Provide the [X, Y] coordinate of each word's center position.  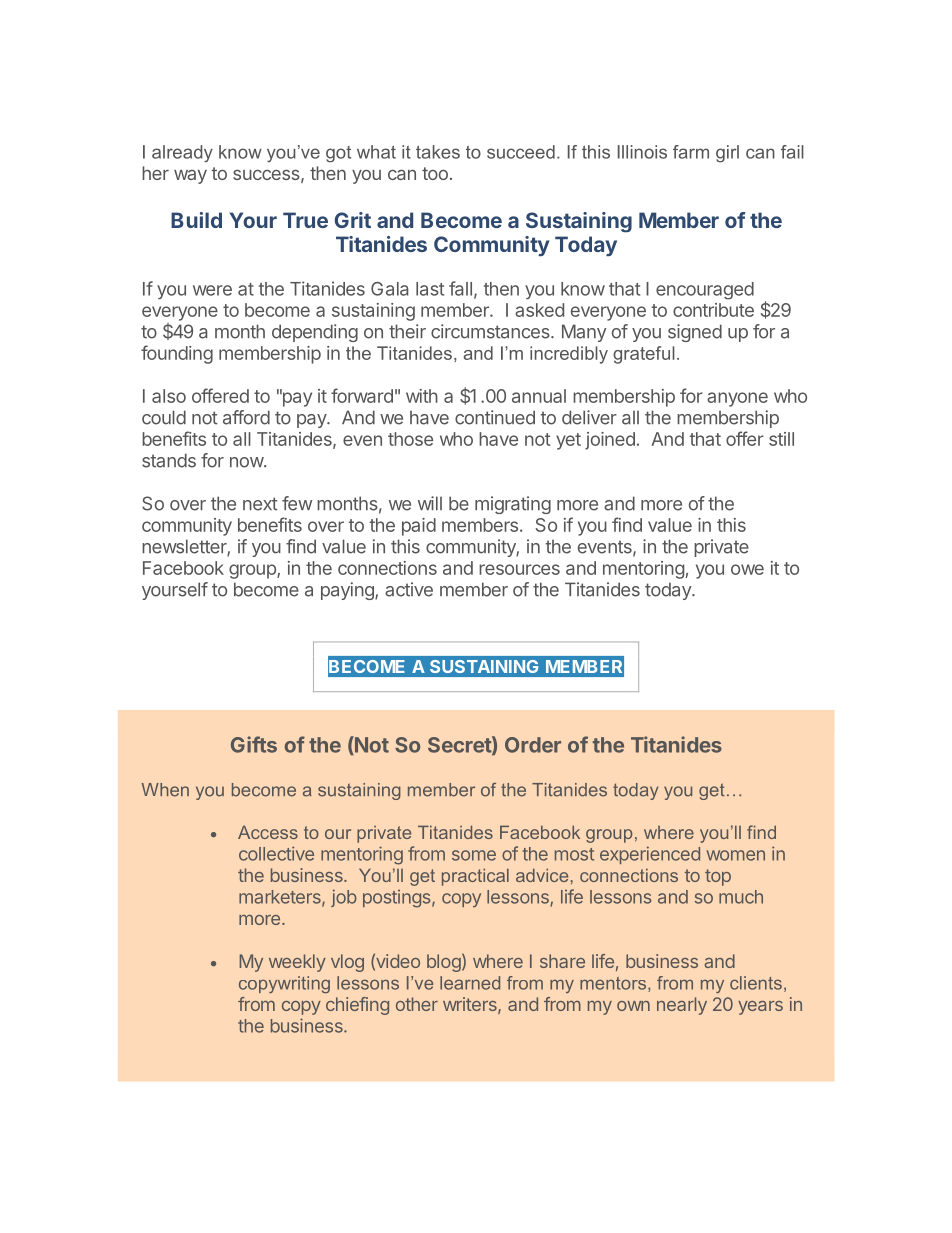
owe [747, 569]
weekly [297, 963]
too [435, 173]
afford [246, 417]
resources [519, 569]
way [190, 177]
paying [348, 591]
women [736, 855]
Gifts [254, 744]
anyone [737, 399]
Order [533, 745]
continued [495, 417]
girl [727, 154]
